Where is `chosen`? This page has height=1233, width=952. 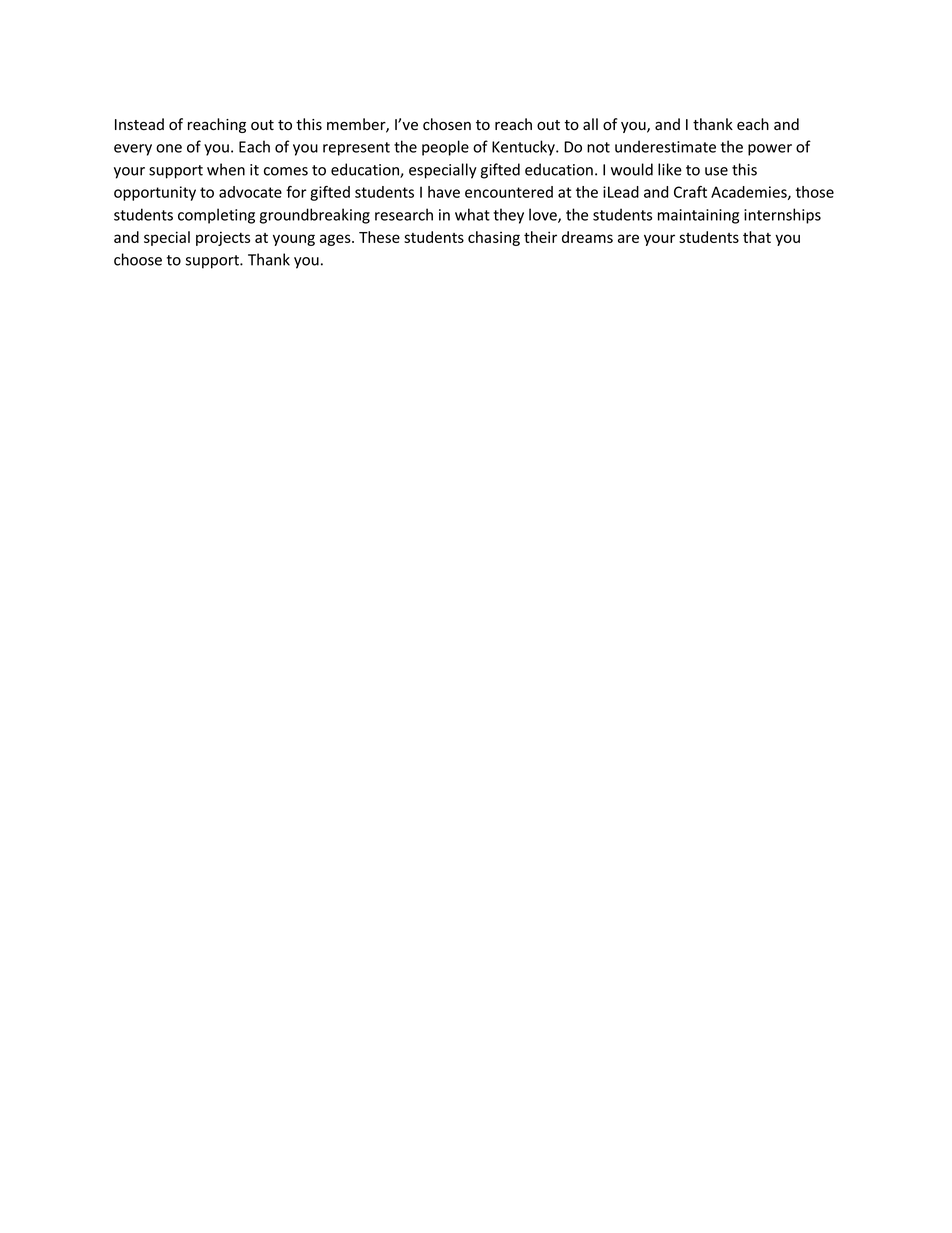 chosen is located at coordinates (447, 124).
